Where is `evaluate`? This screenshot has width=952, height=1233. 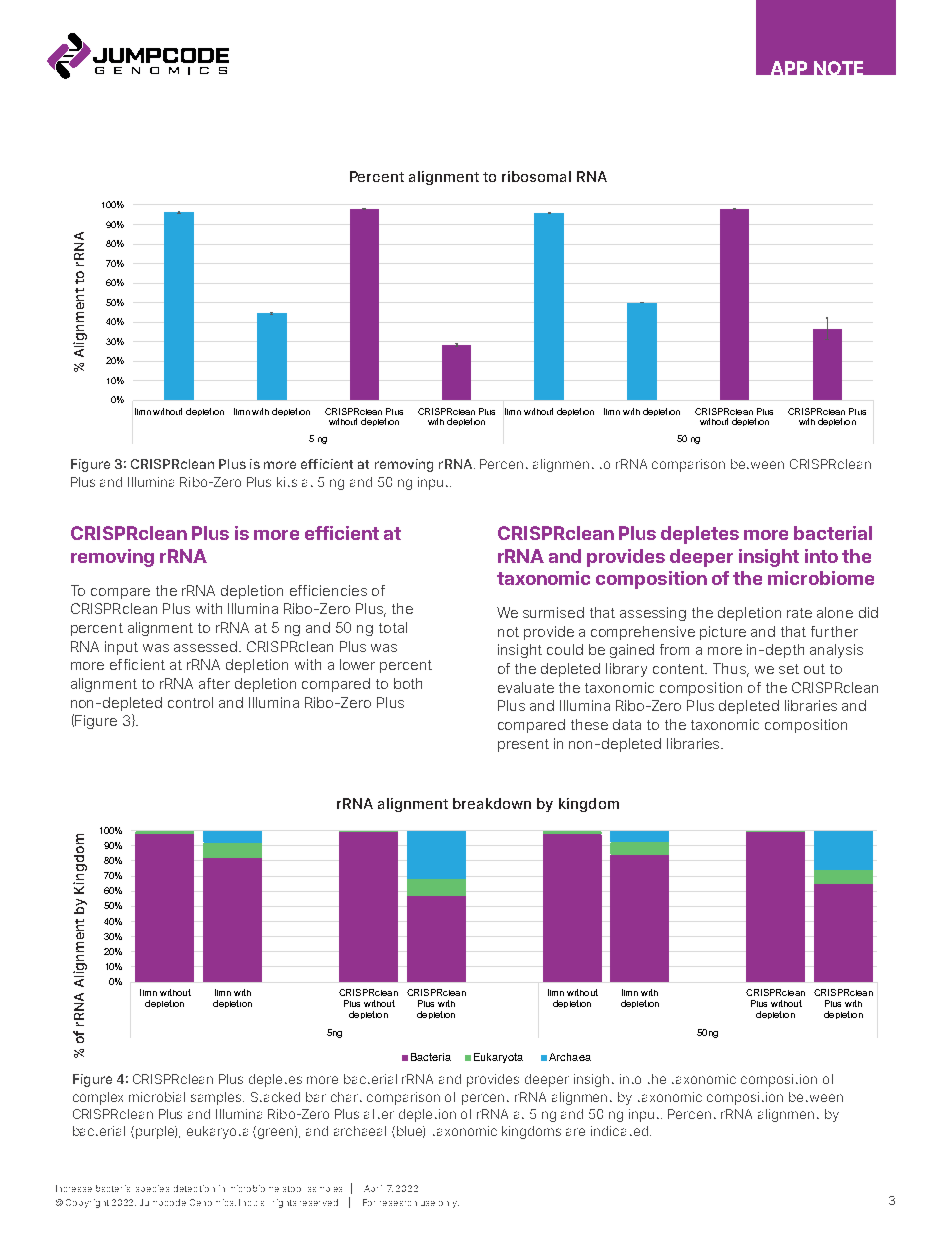
evaluate is located at coordinates (526, 687).
